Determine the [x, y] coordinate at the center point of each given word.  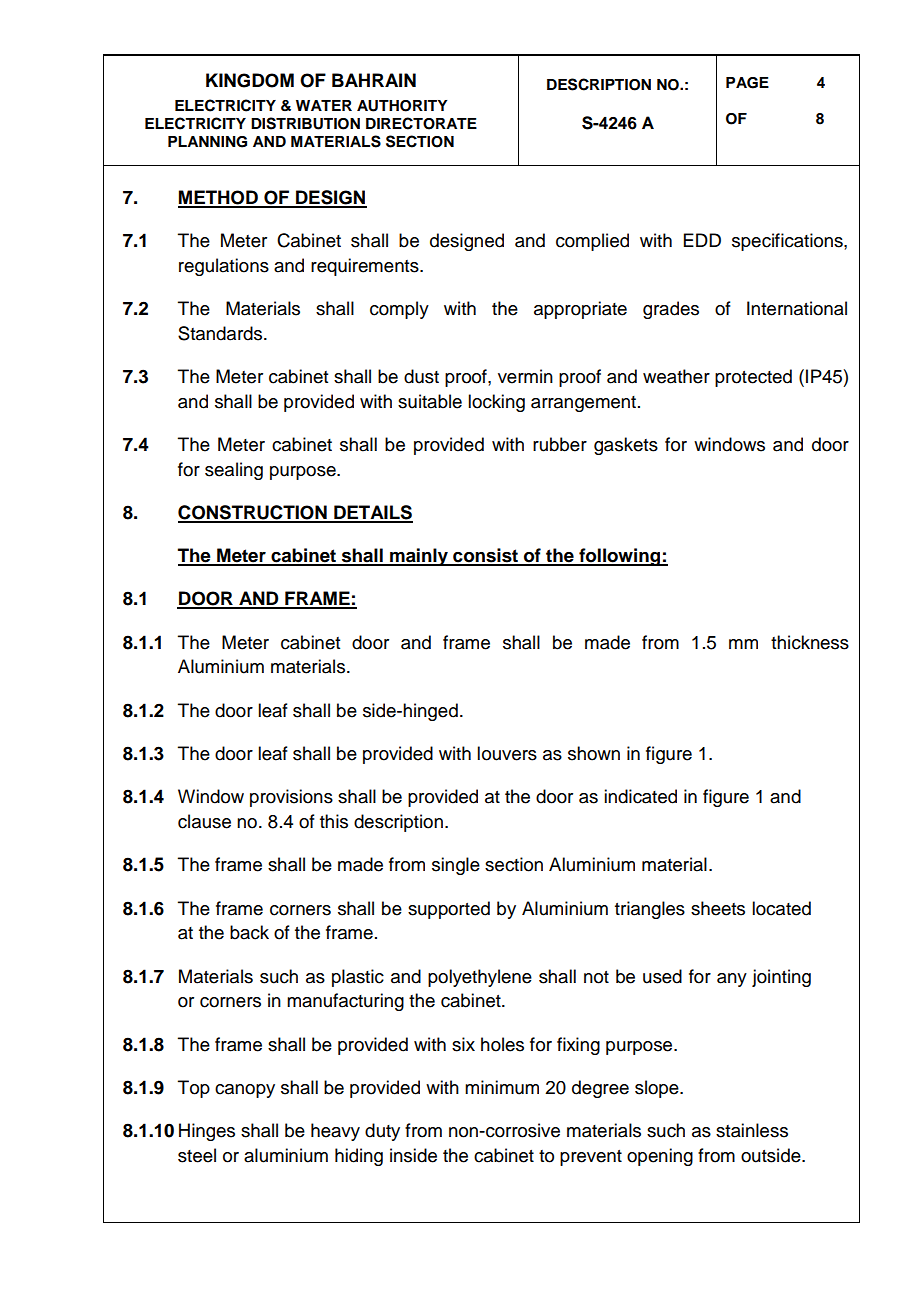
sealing [234, 471]
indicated [640, 796]
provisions [291, 798]
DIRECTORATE [421, 123]
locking [496, 403]
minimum [502, 1087]
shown [594, 753]
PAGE [747, 83]
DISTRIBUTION [305, 123]
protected [753, 378]
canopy [245, 1091]
